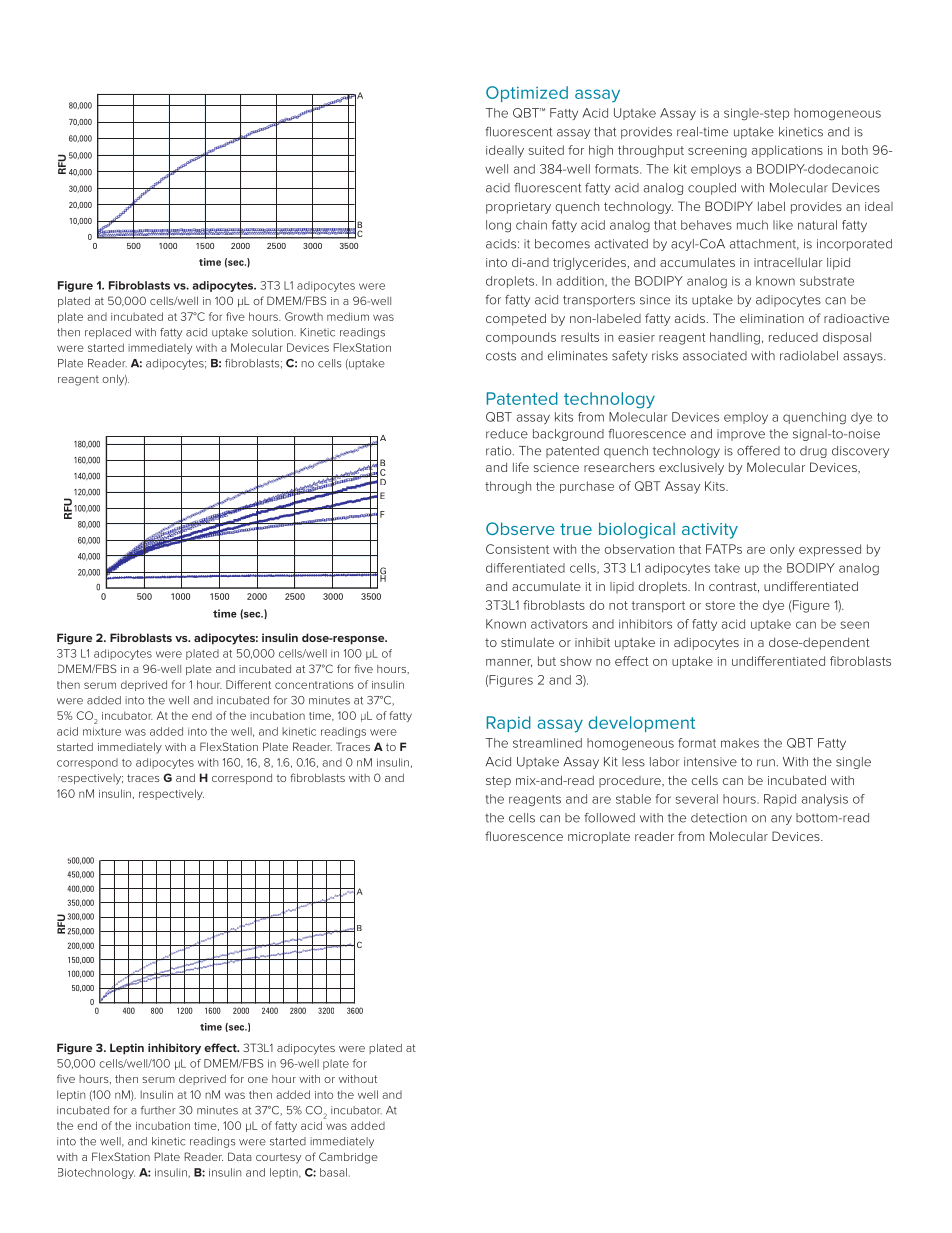  Describe the element at coordinates (772, 318) in the screenshot. I see `elimination` at that location.
